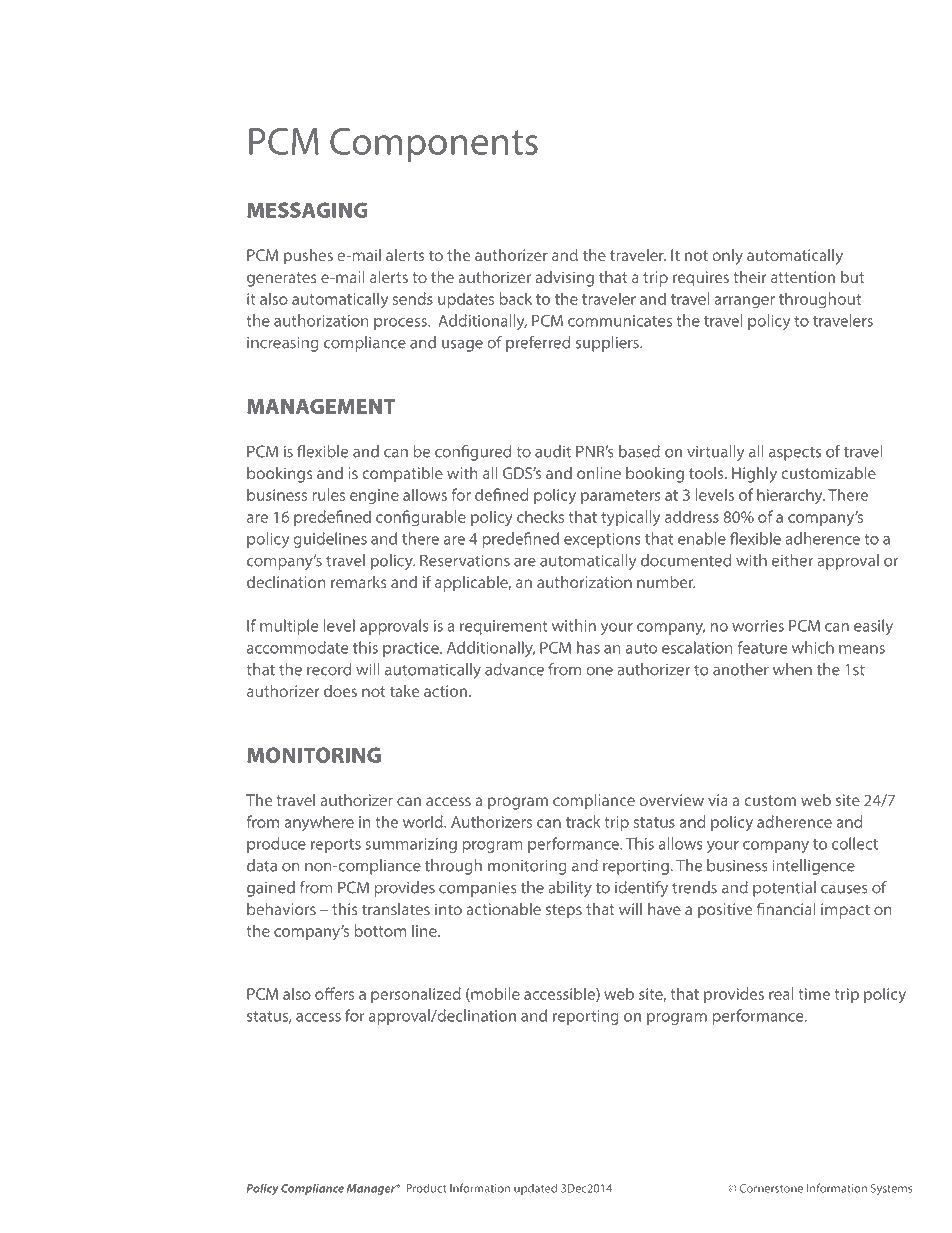 Image resolution: width=952 pixels, height=1233 pixels. What do you see at coordinates (588, 647) in the image?
I see `has` at bounding box center [588, 647].
